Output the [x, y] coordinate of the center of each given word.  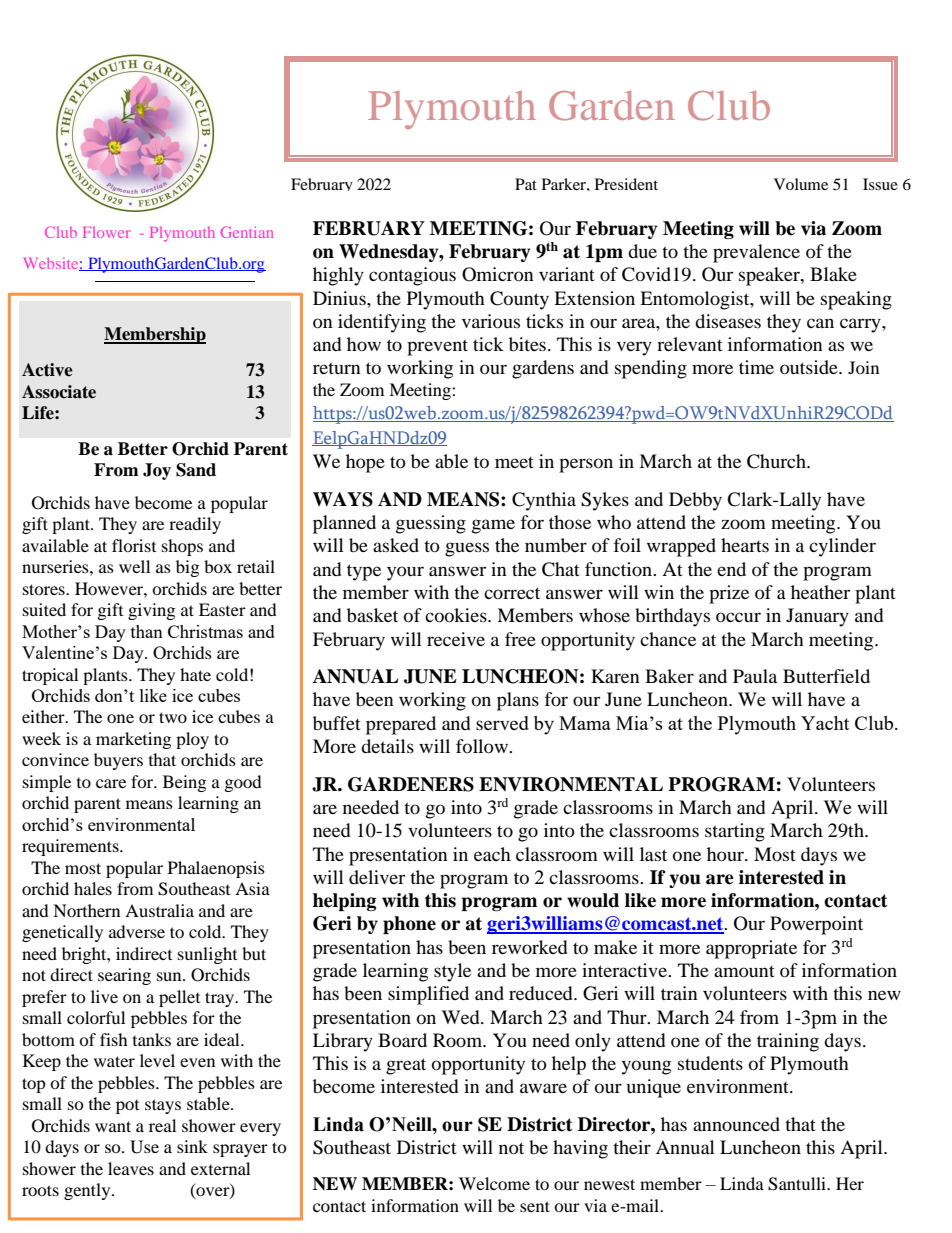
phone [409, 925]
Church [777, 461]
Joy [157, 471]
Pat [526, 184]
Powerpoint [816, 925]
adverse [137, 931]
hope [365, 463]
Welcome [494, 1183]
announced [736, 1124]
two [173, 717]
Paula [755, 676]
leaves [131, 1168]
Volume [801, 184]
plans [518, 701]
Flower [106, 232]
